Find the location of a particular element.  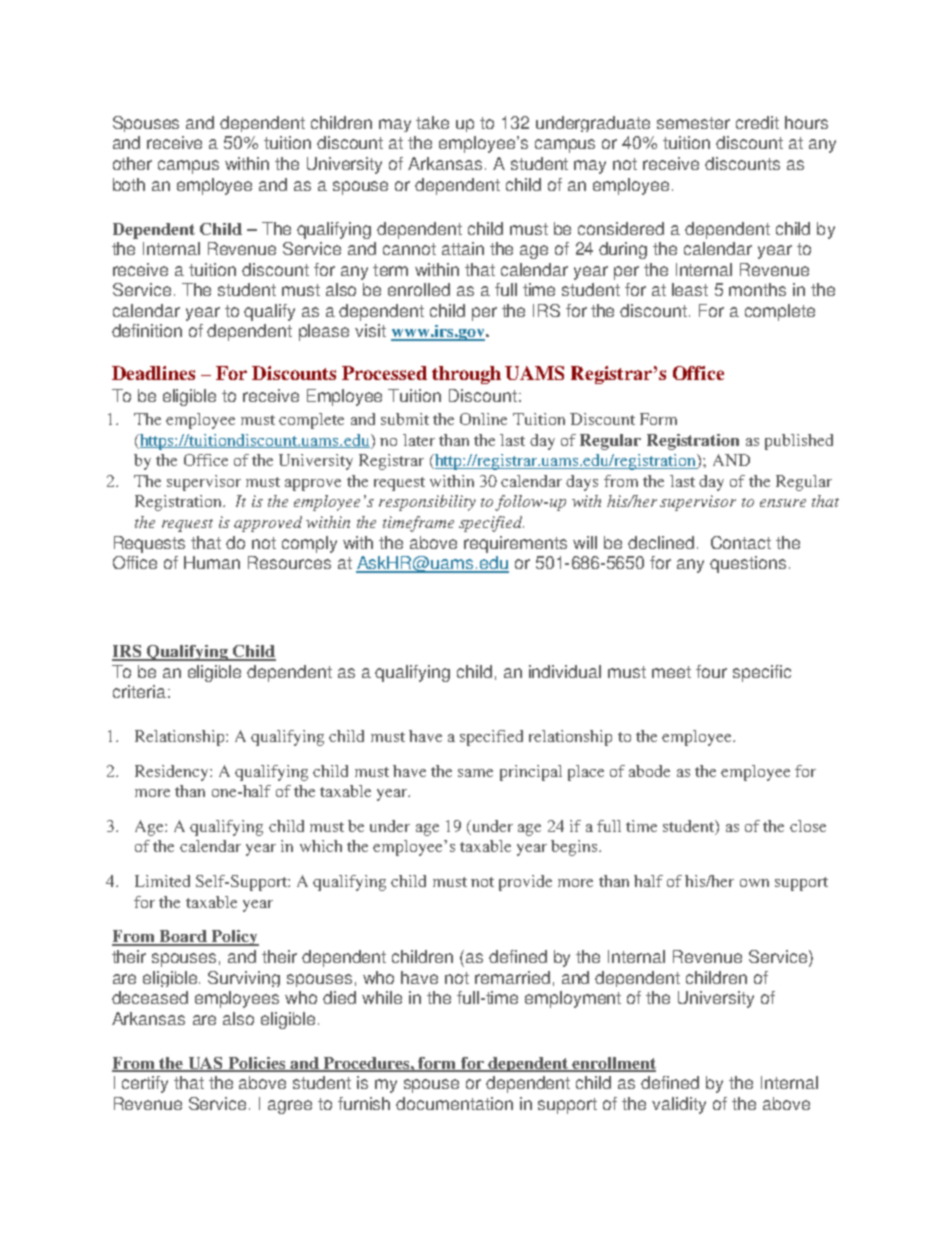

same is located at coordinates (475, 773).
